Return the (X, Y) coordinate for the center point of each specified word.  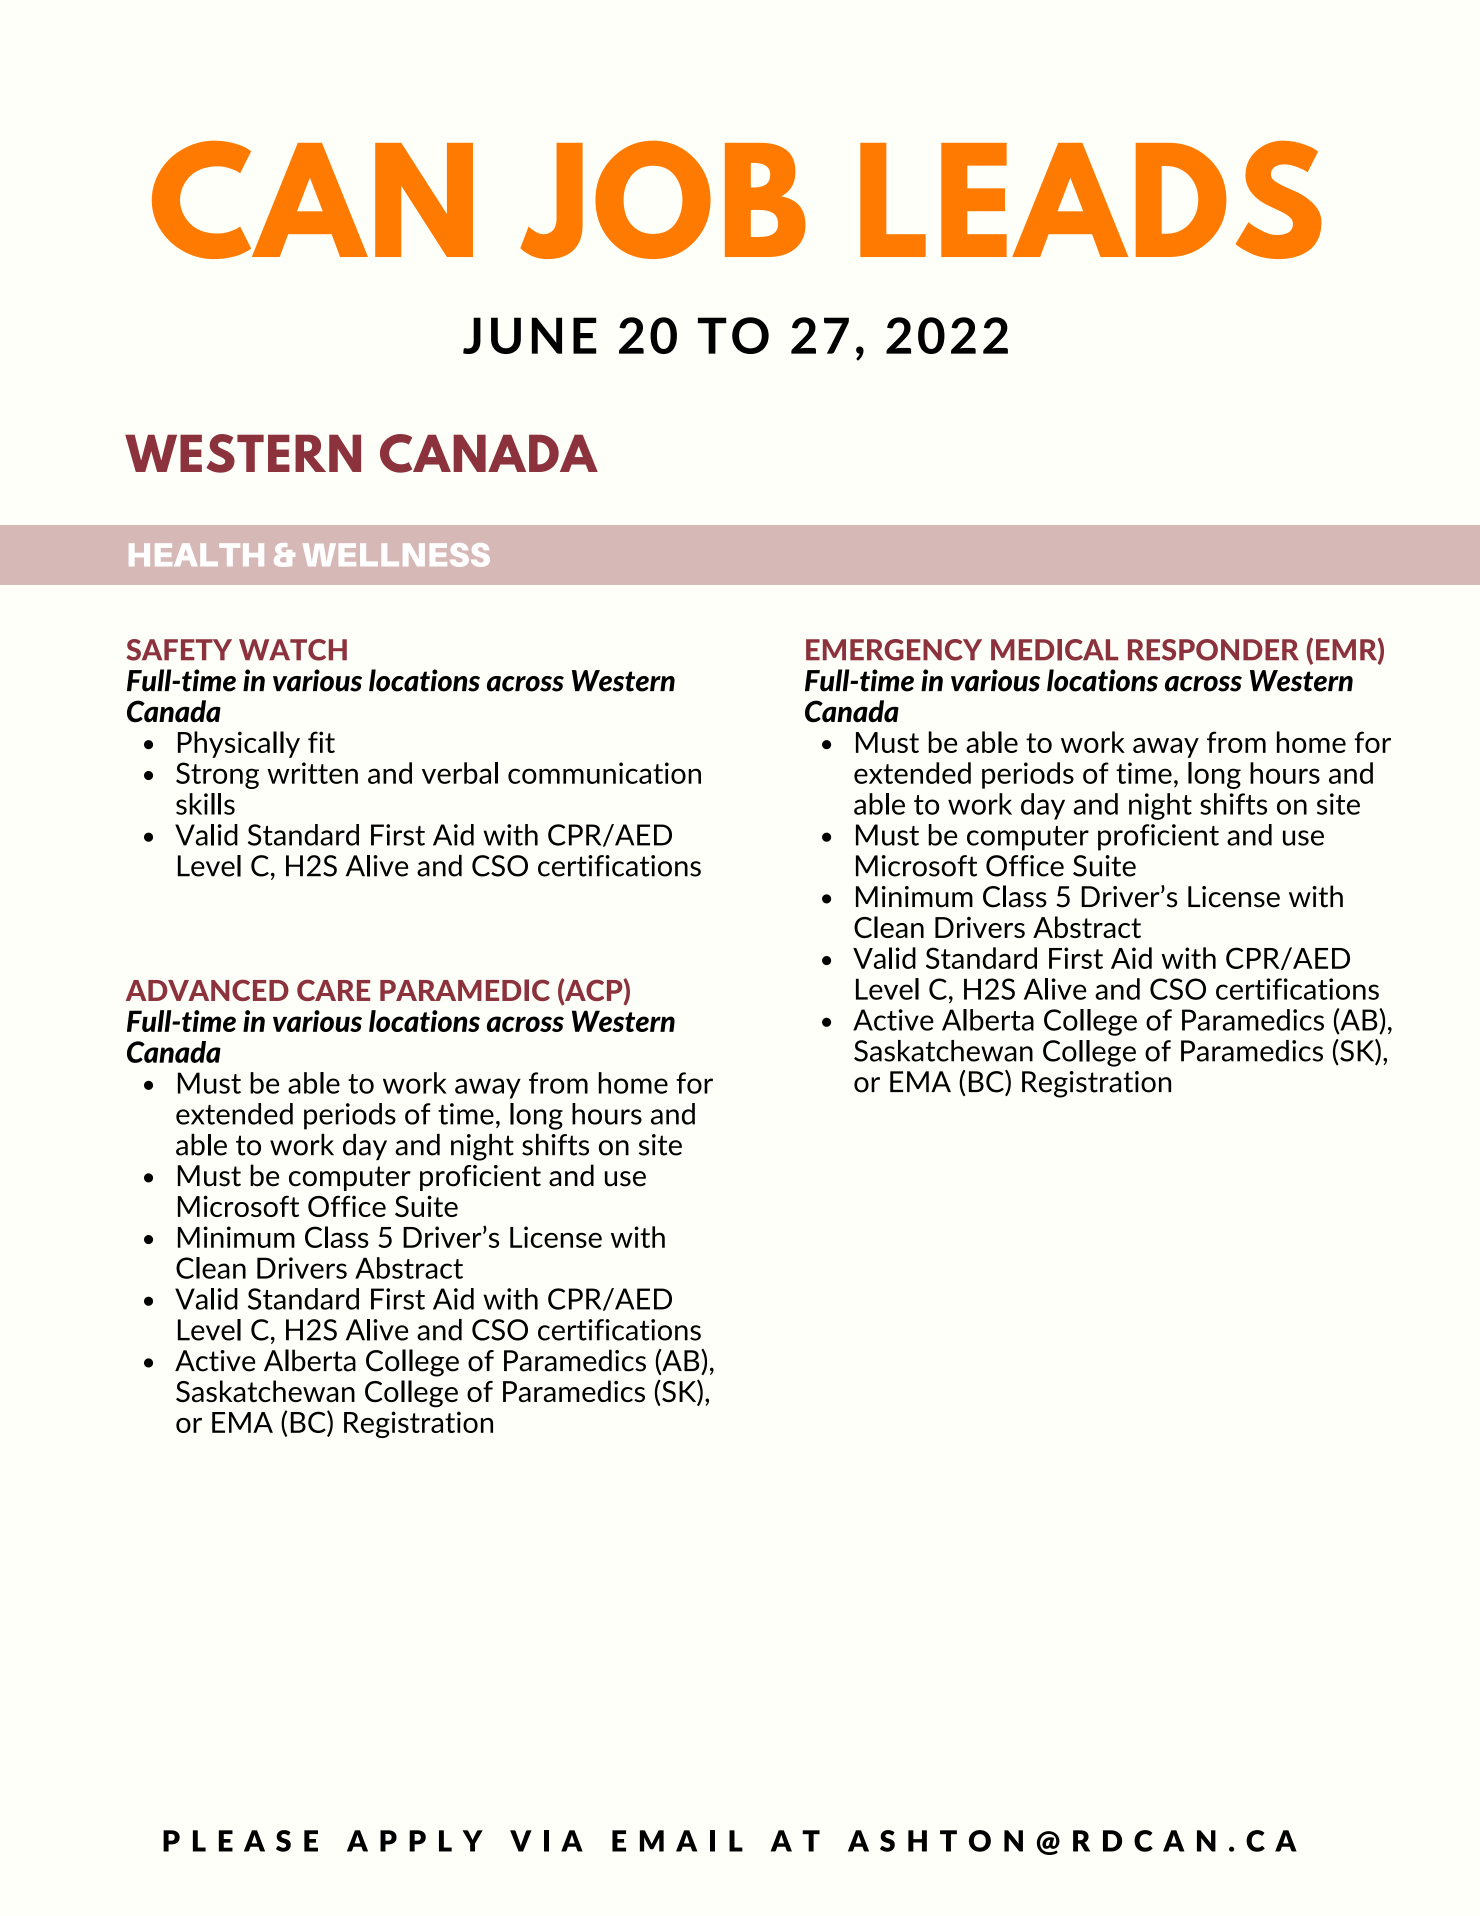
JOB (663, 200)
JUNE (529, 335)
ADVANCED (207, 990)
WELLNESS (396, 555)
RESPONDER (1213, 650)
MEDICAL (1054, 650)
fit (321, 742)
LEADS (1091, 200)
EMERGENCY (894, 650)
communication (604, 773)
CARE (333, 990)
